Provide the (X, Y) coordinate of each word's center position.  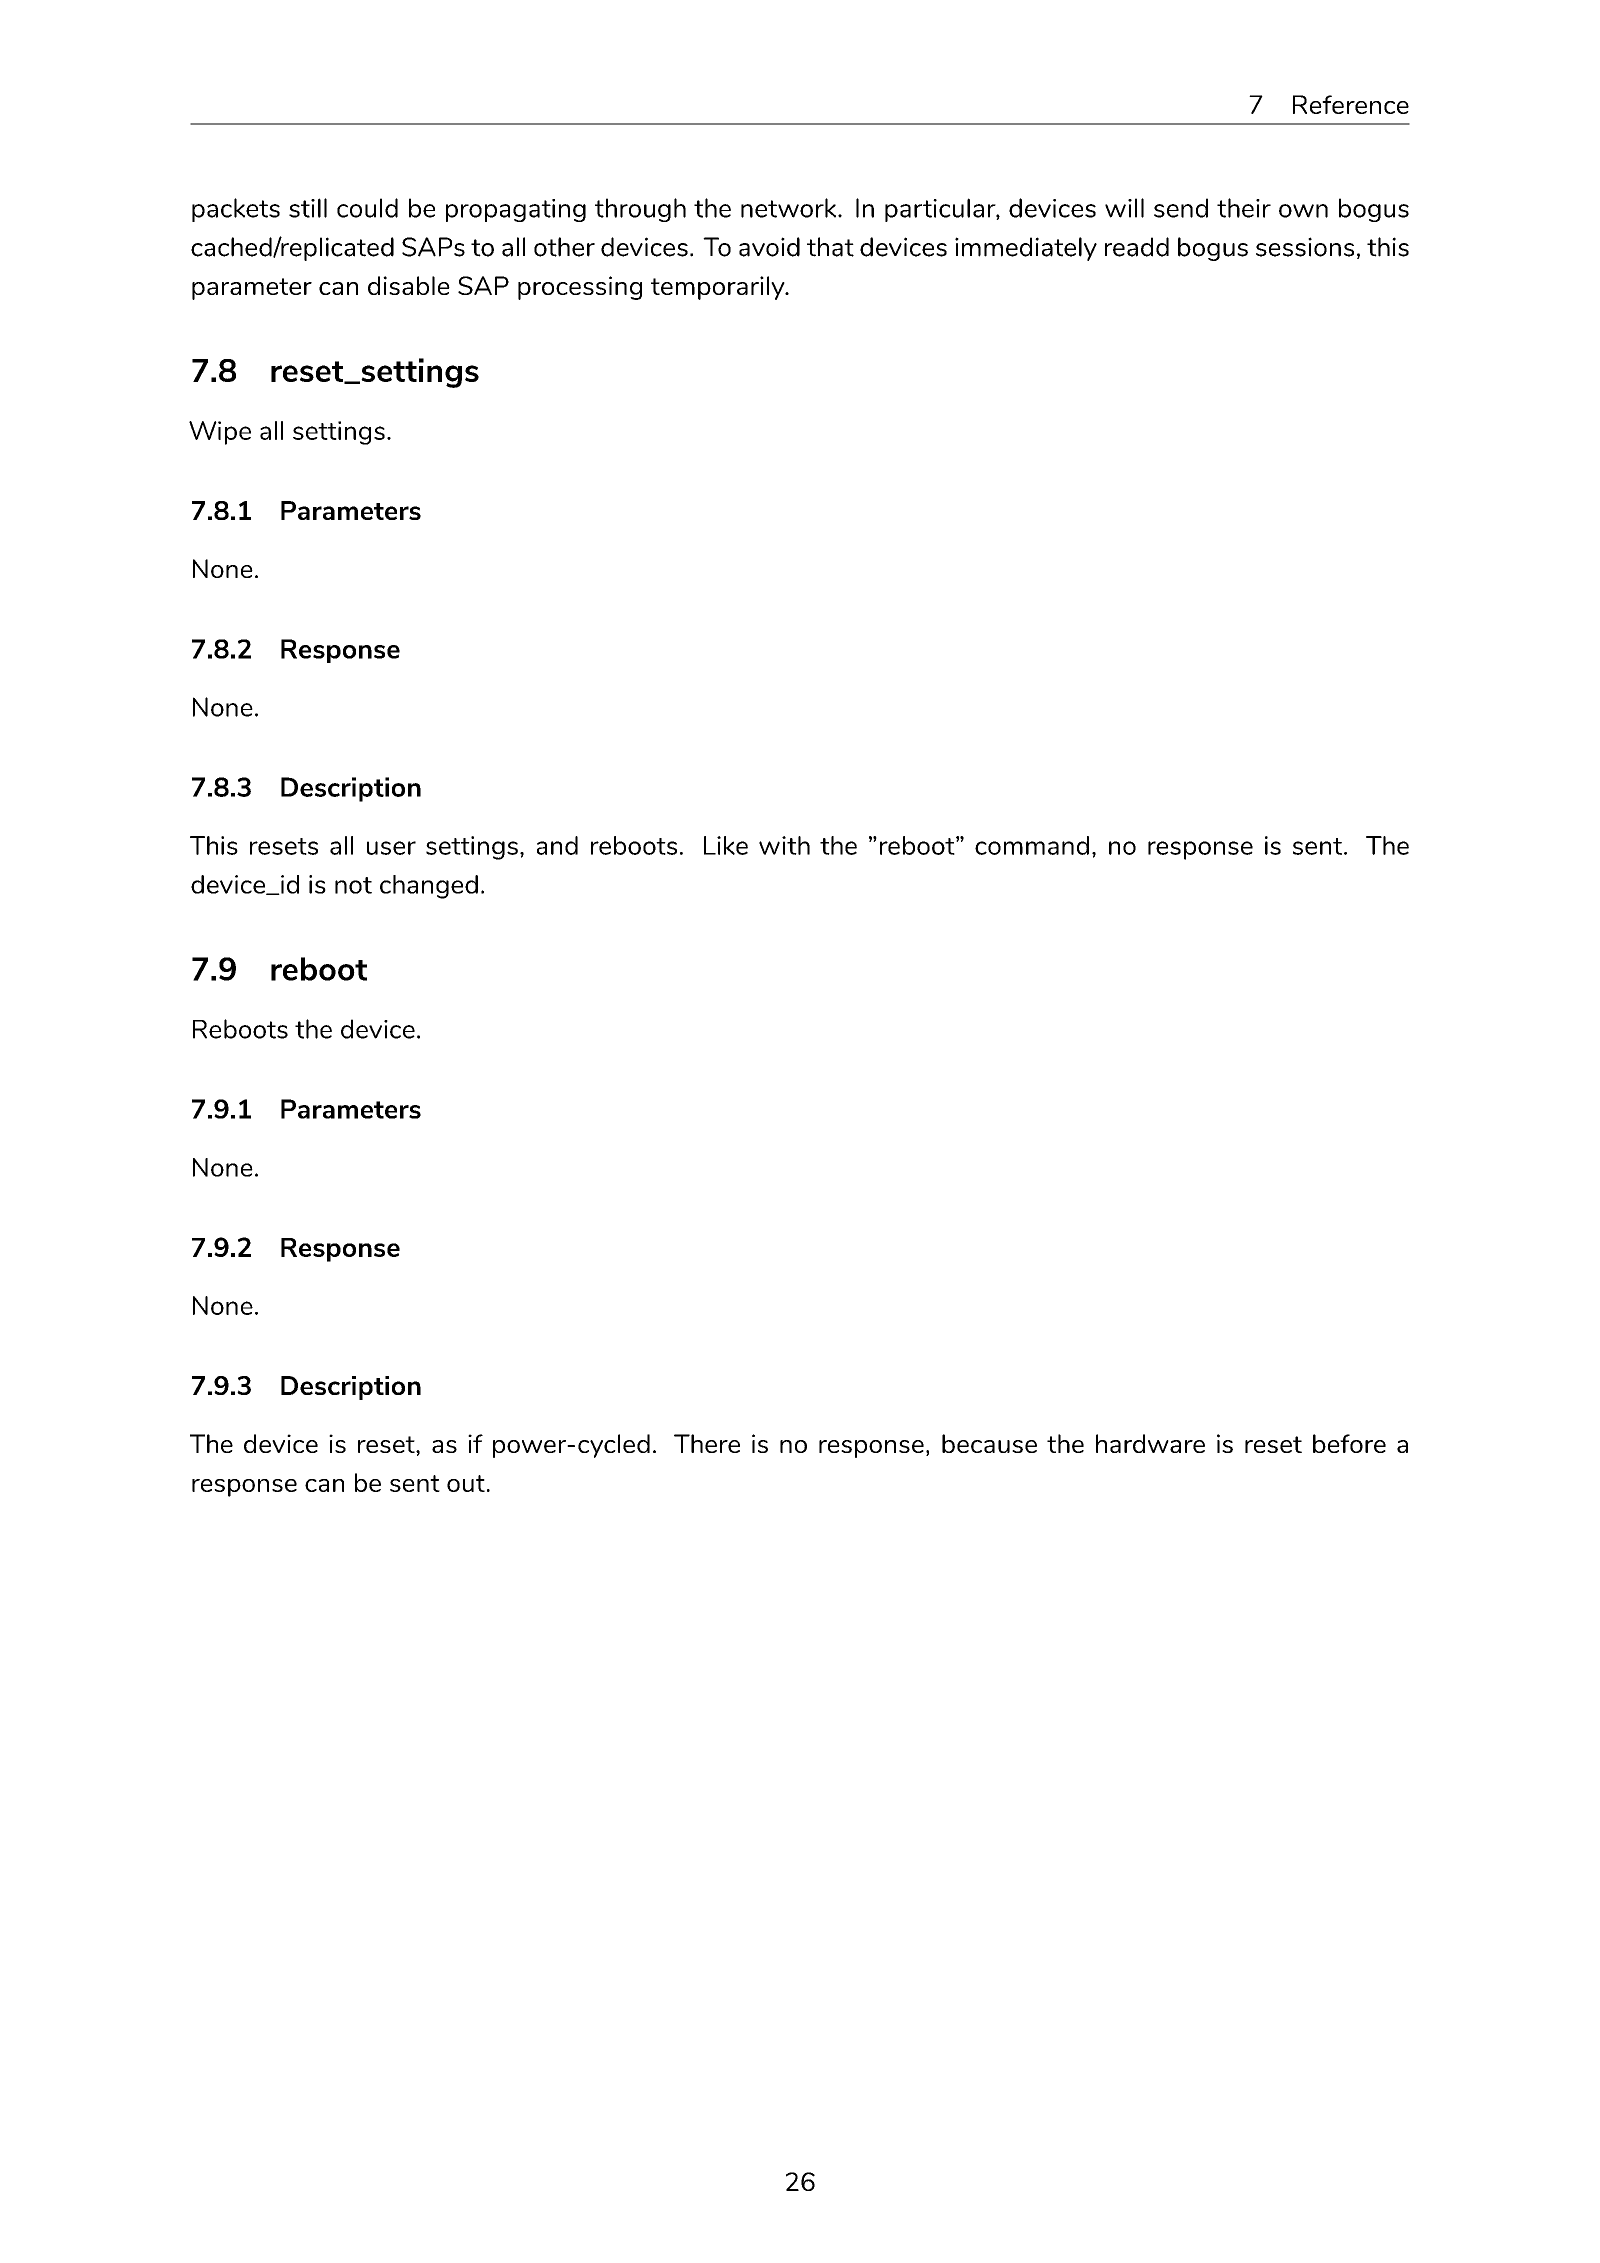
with (784, 845)
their (1244, 208)
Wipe (220, 433)
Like (726, 845)
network (788, 208)
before (1349, 1443)
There (707, 1443)
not (353, 885)
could (367, 208)
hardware (1150, 1443)
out (466, 1483)
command (1032, 845)
